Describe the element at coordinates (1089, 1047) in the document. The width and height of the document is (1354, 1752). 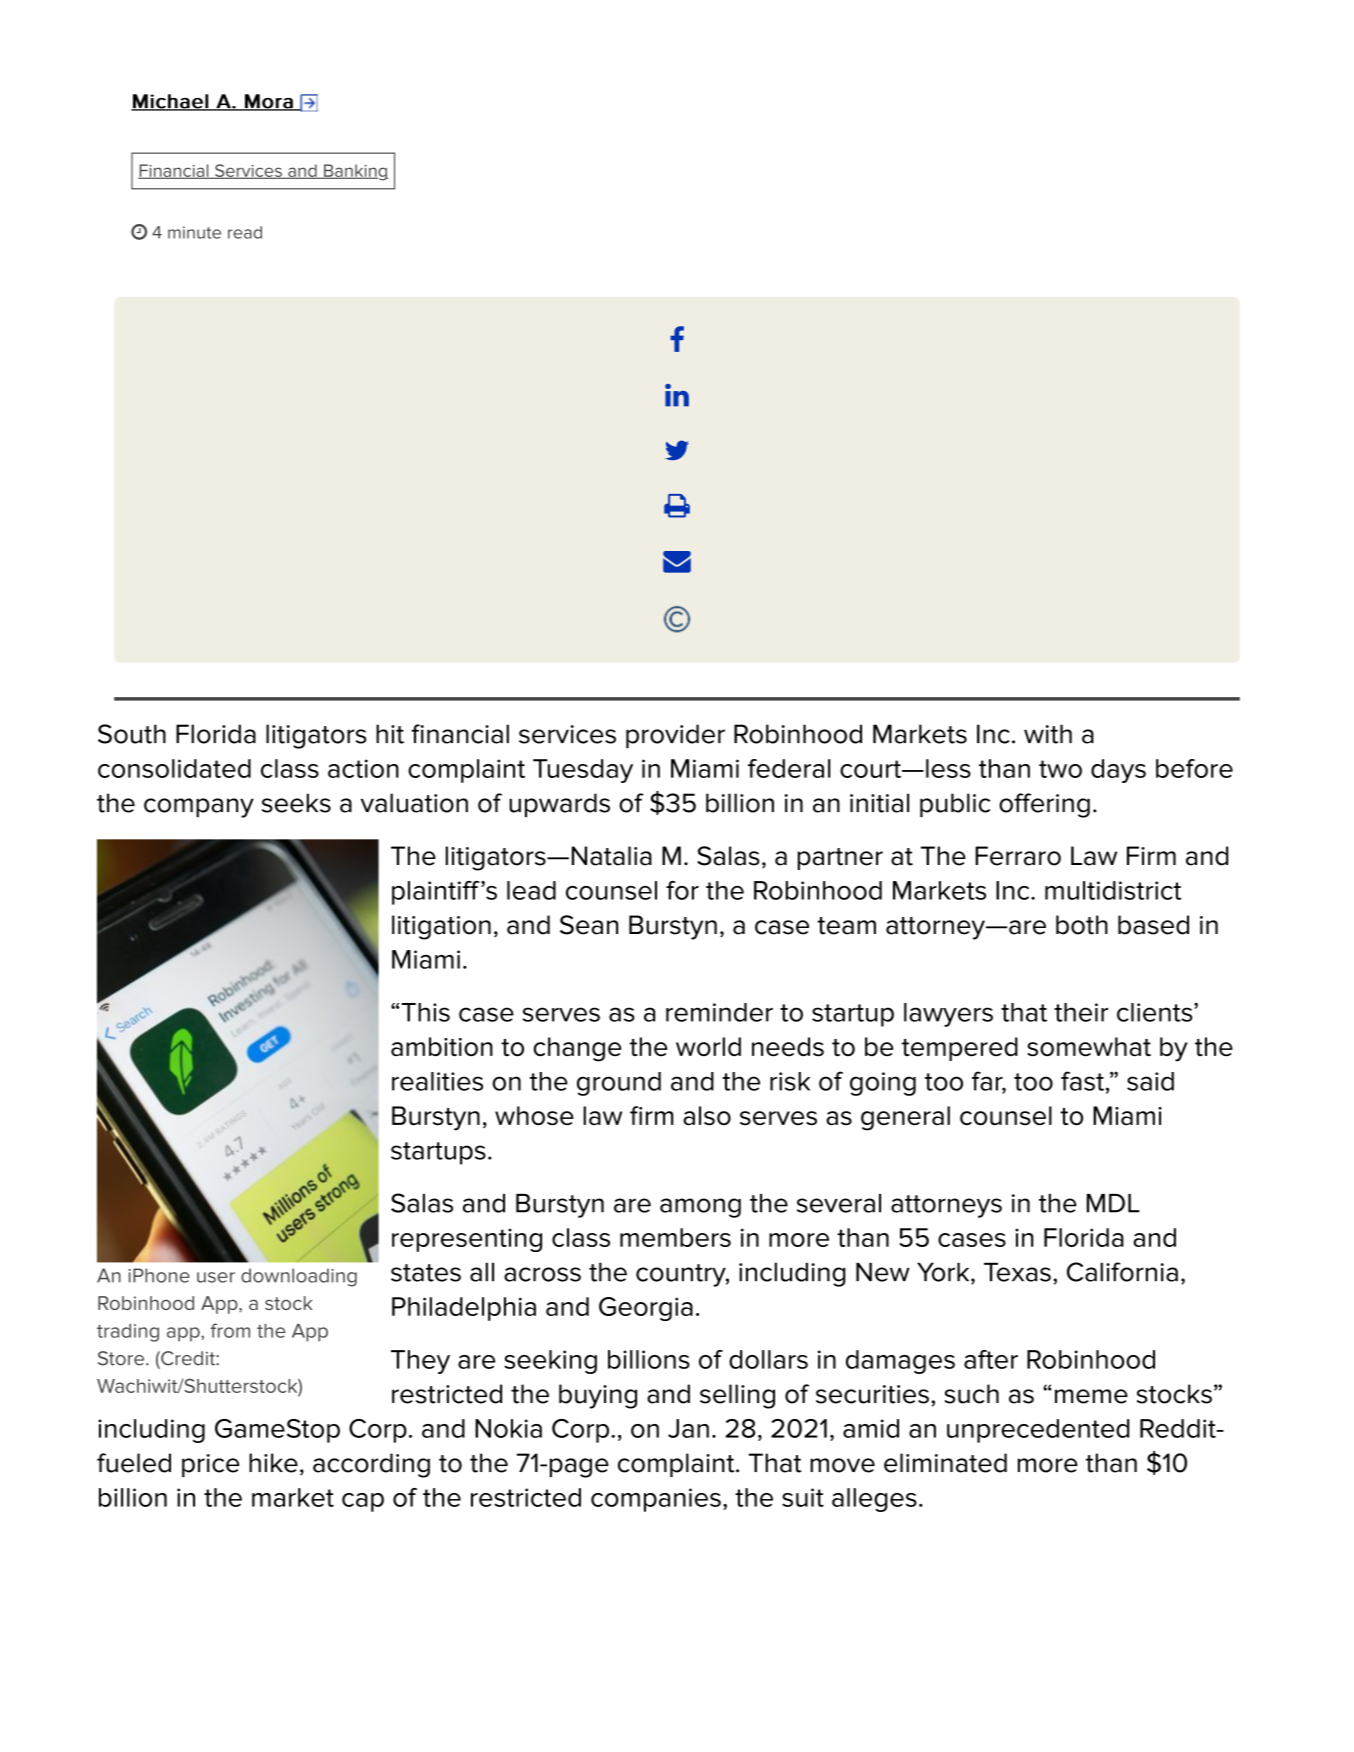
I see `somewhat` at that location.
